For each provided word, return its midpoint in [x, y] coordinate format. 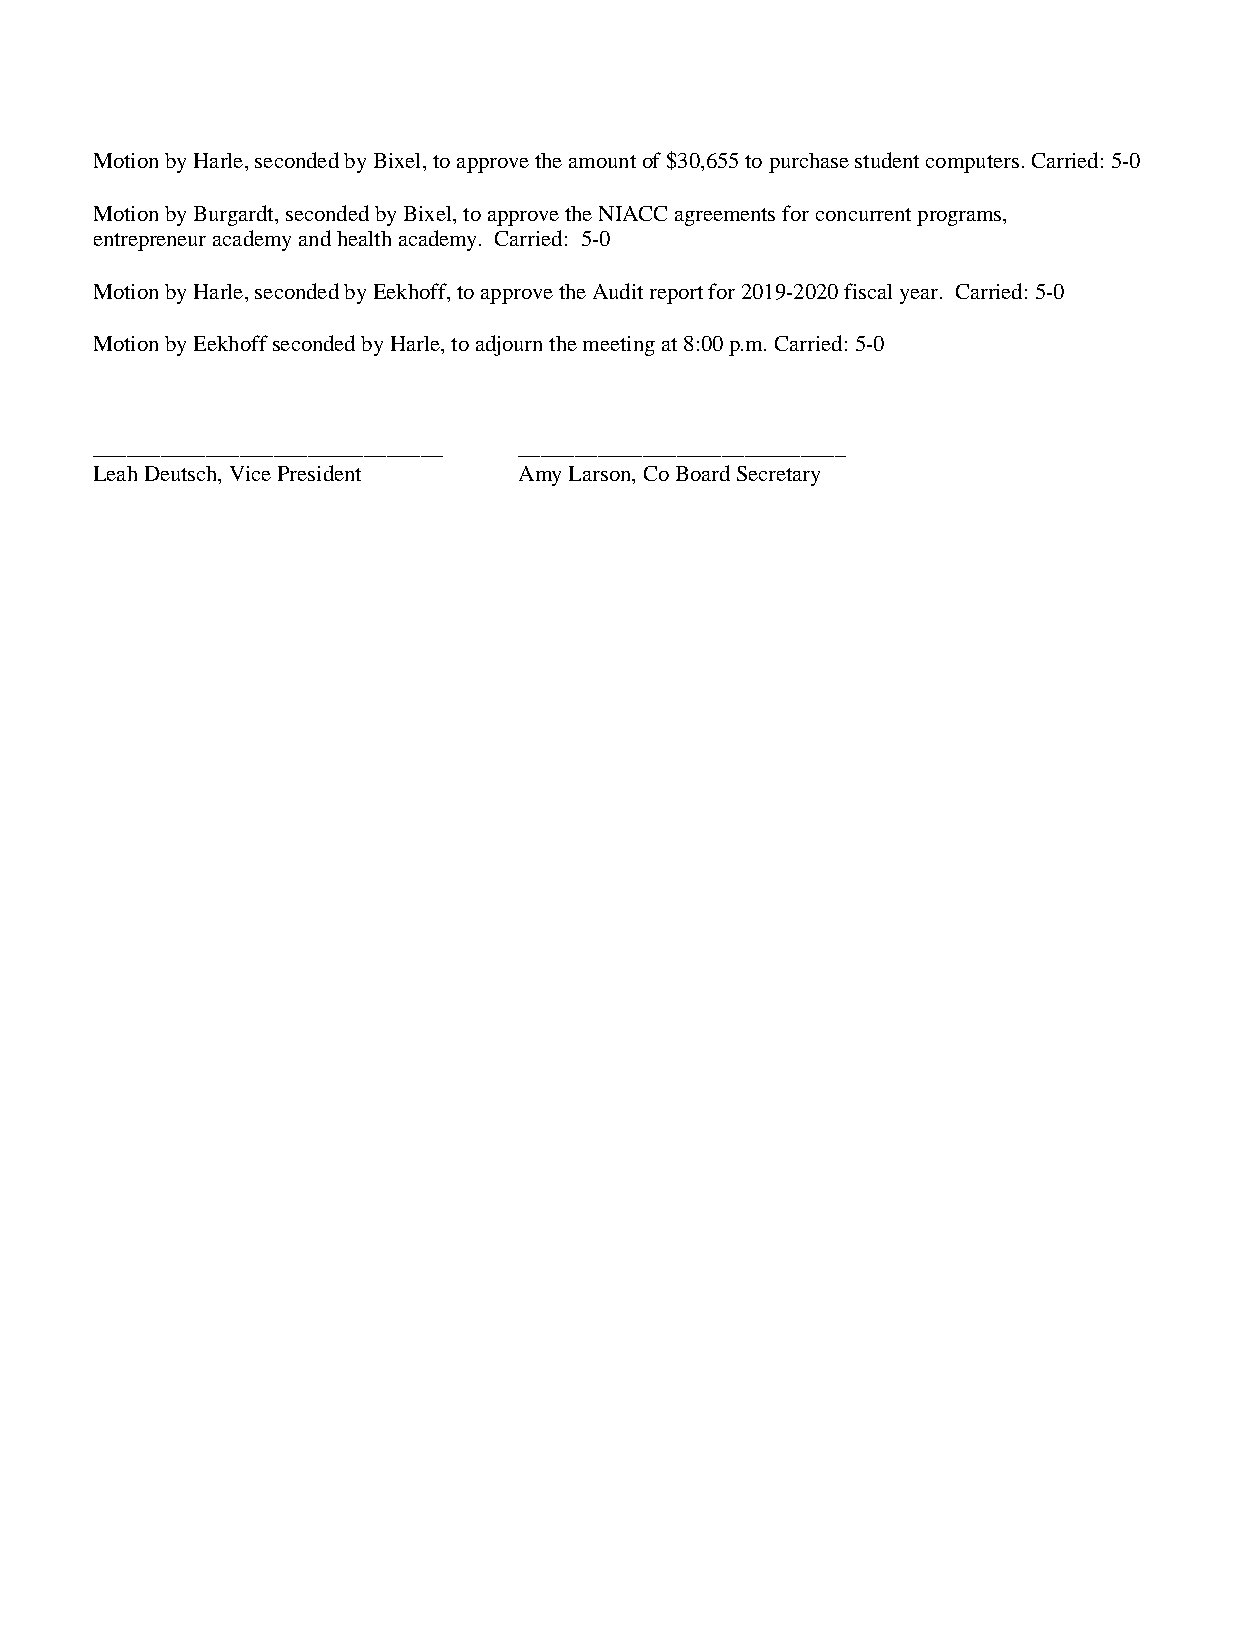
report [676, 295]
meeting [619, 346]
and [315, 238]
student [887, 160]
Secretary [778, 476]
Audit [618, 291]
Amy [540, 476]
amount [602, 161]
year [919, 296]
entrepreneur [150, 242]
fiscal [868, 291]
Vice [250, 473]
